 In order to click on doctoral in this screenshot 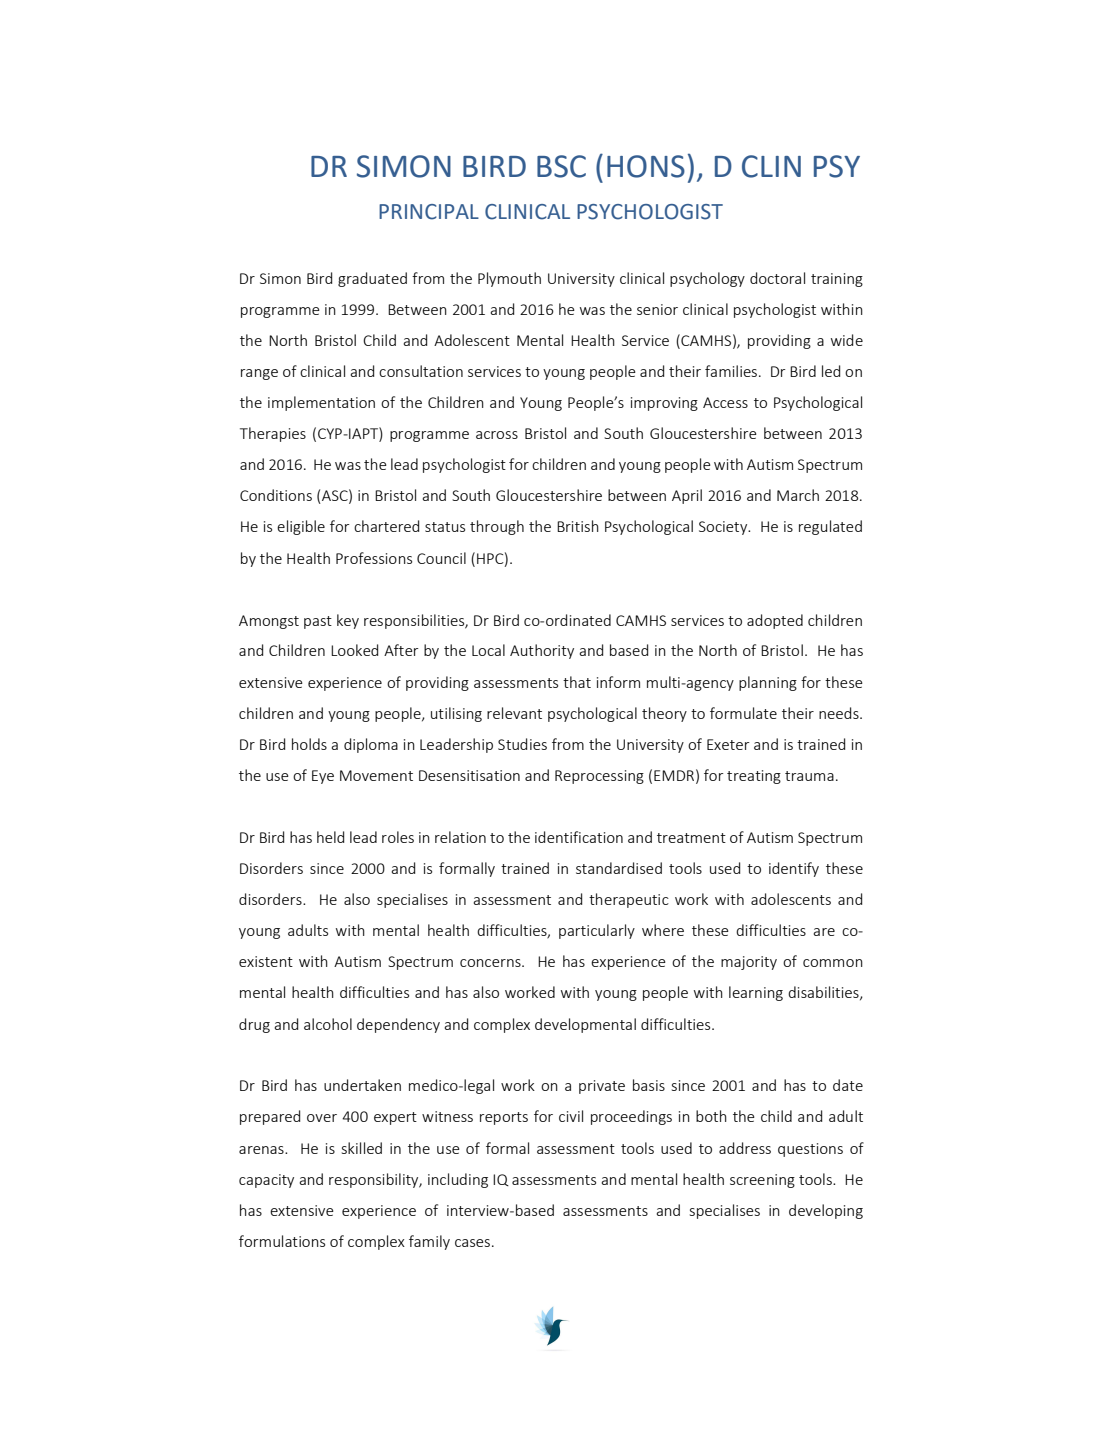, I will do `click(777, 278)`.
